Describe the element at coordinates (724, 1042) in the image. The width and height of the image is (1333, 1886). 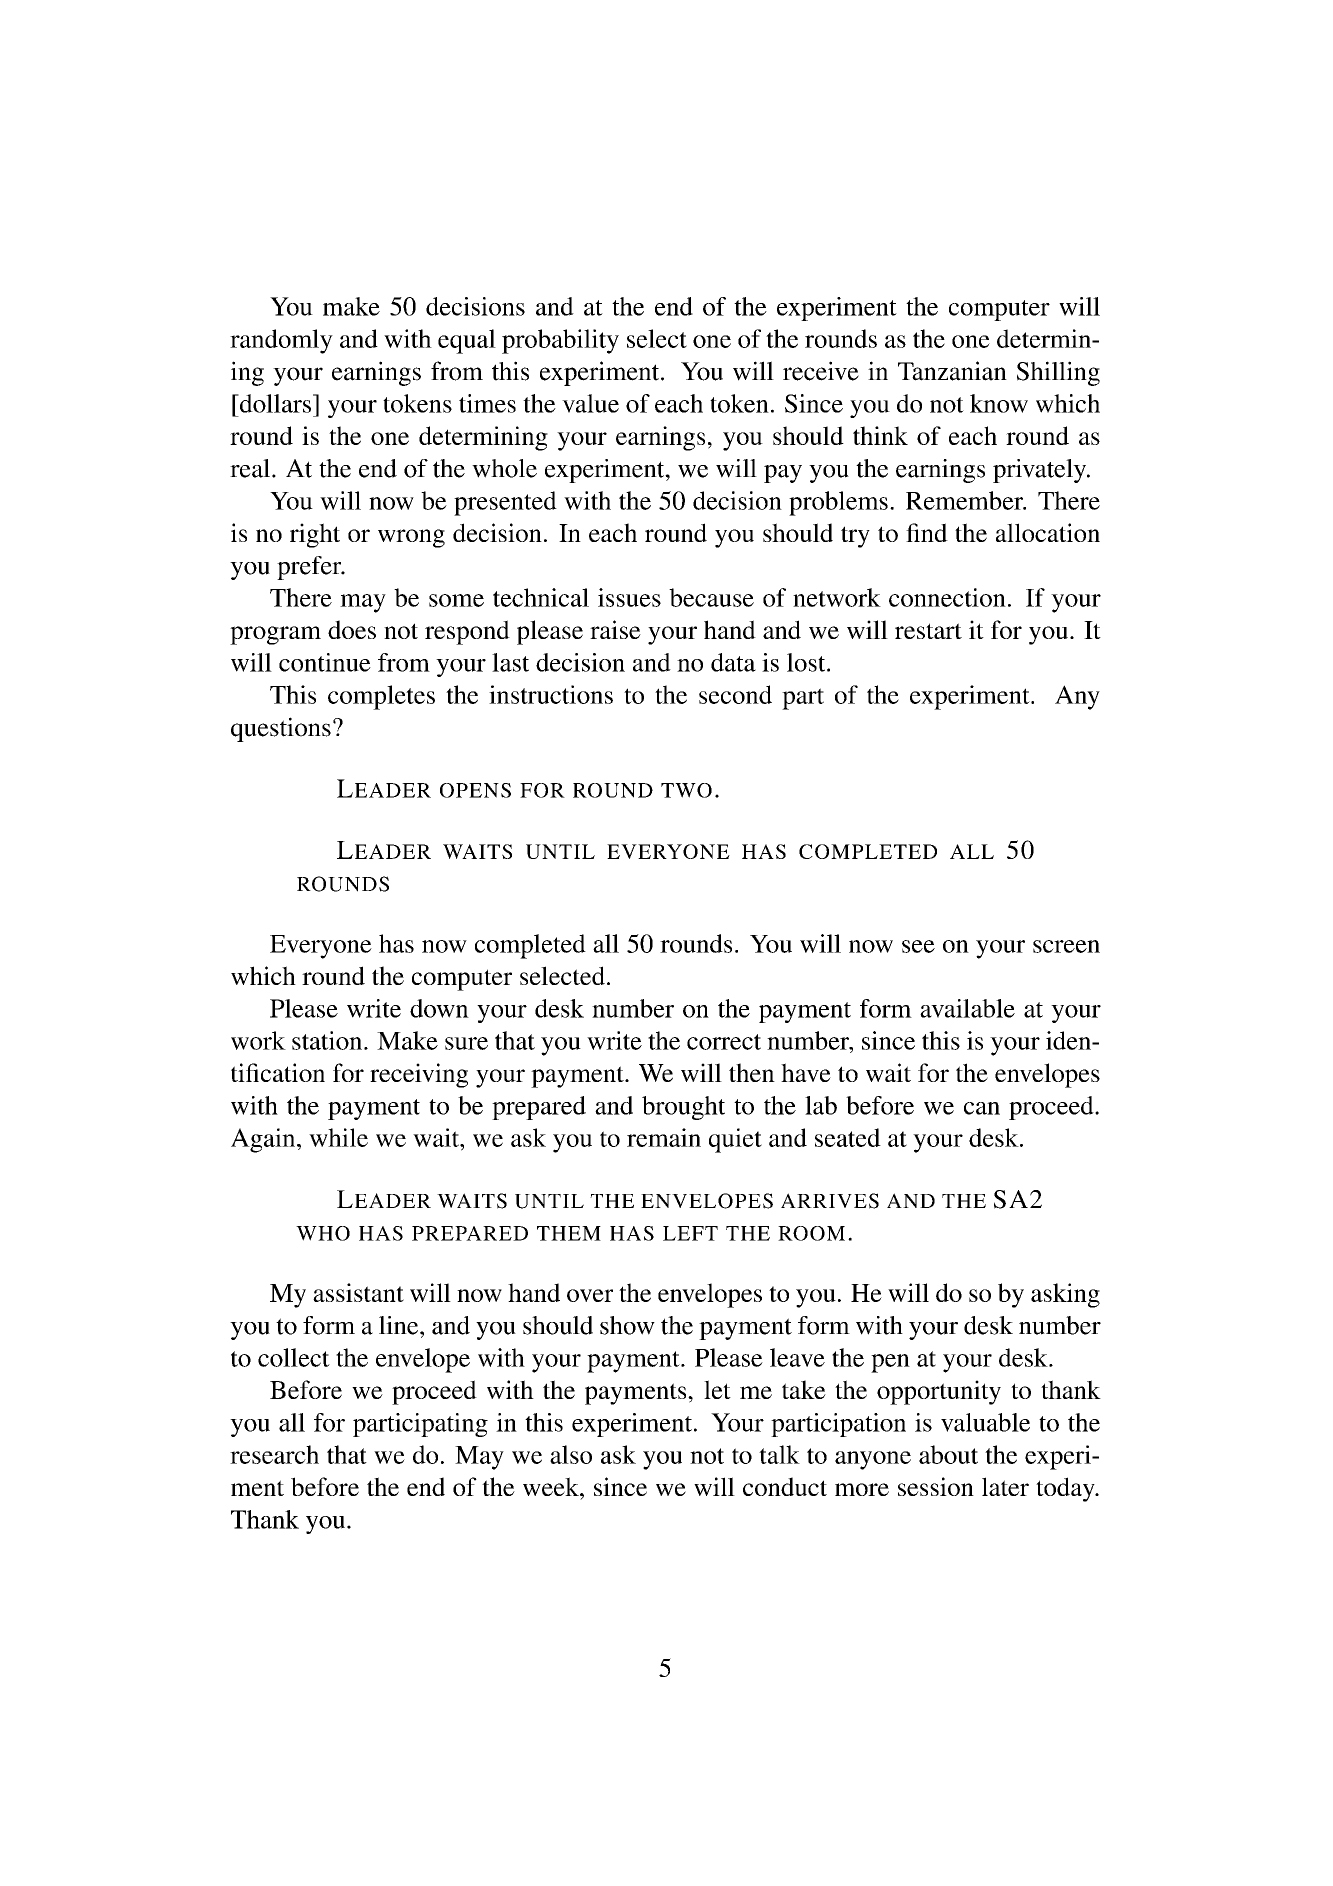
I see `correct` at that location.
